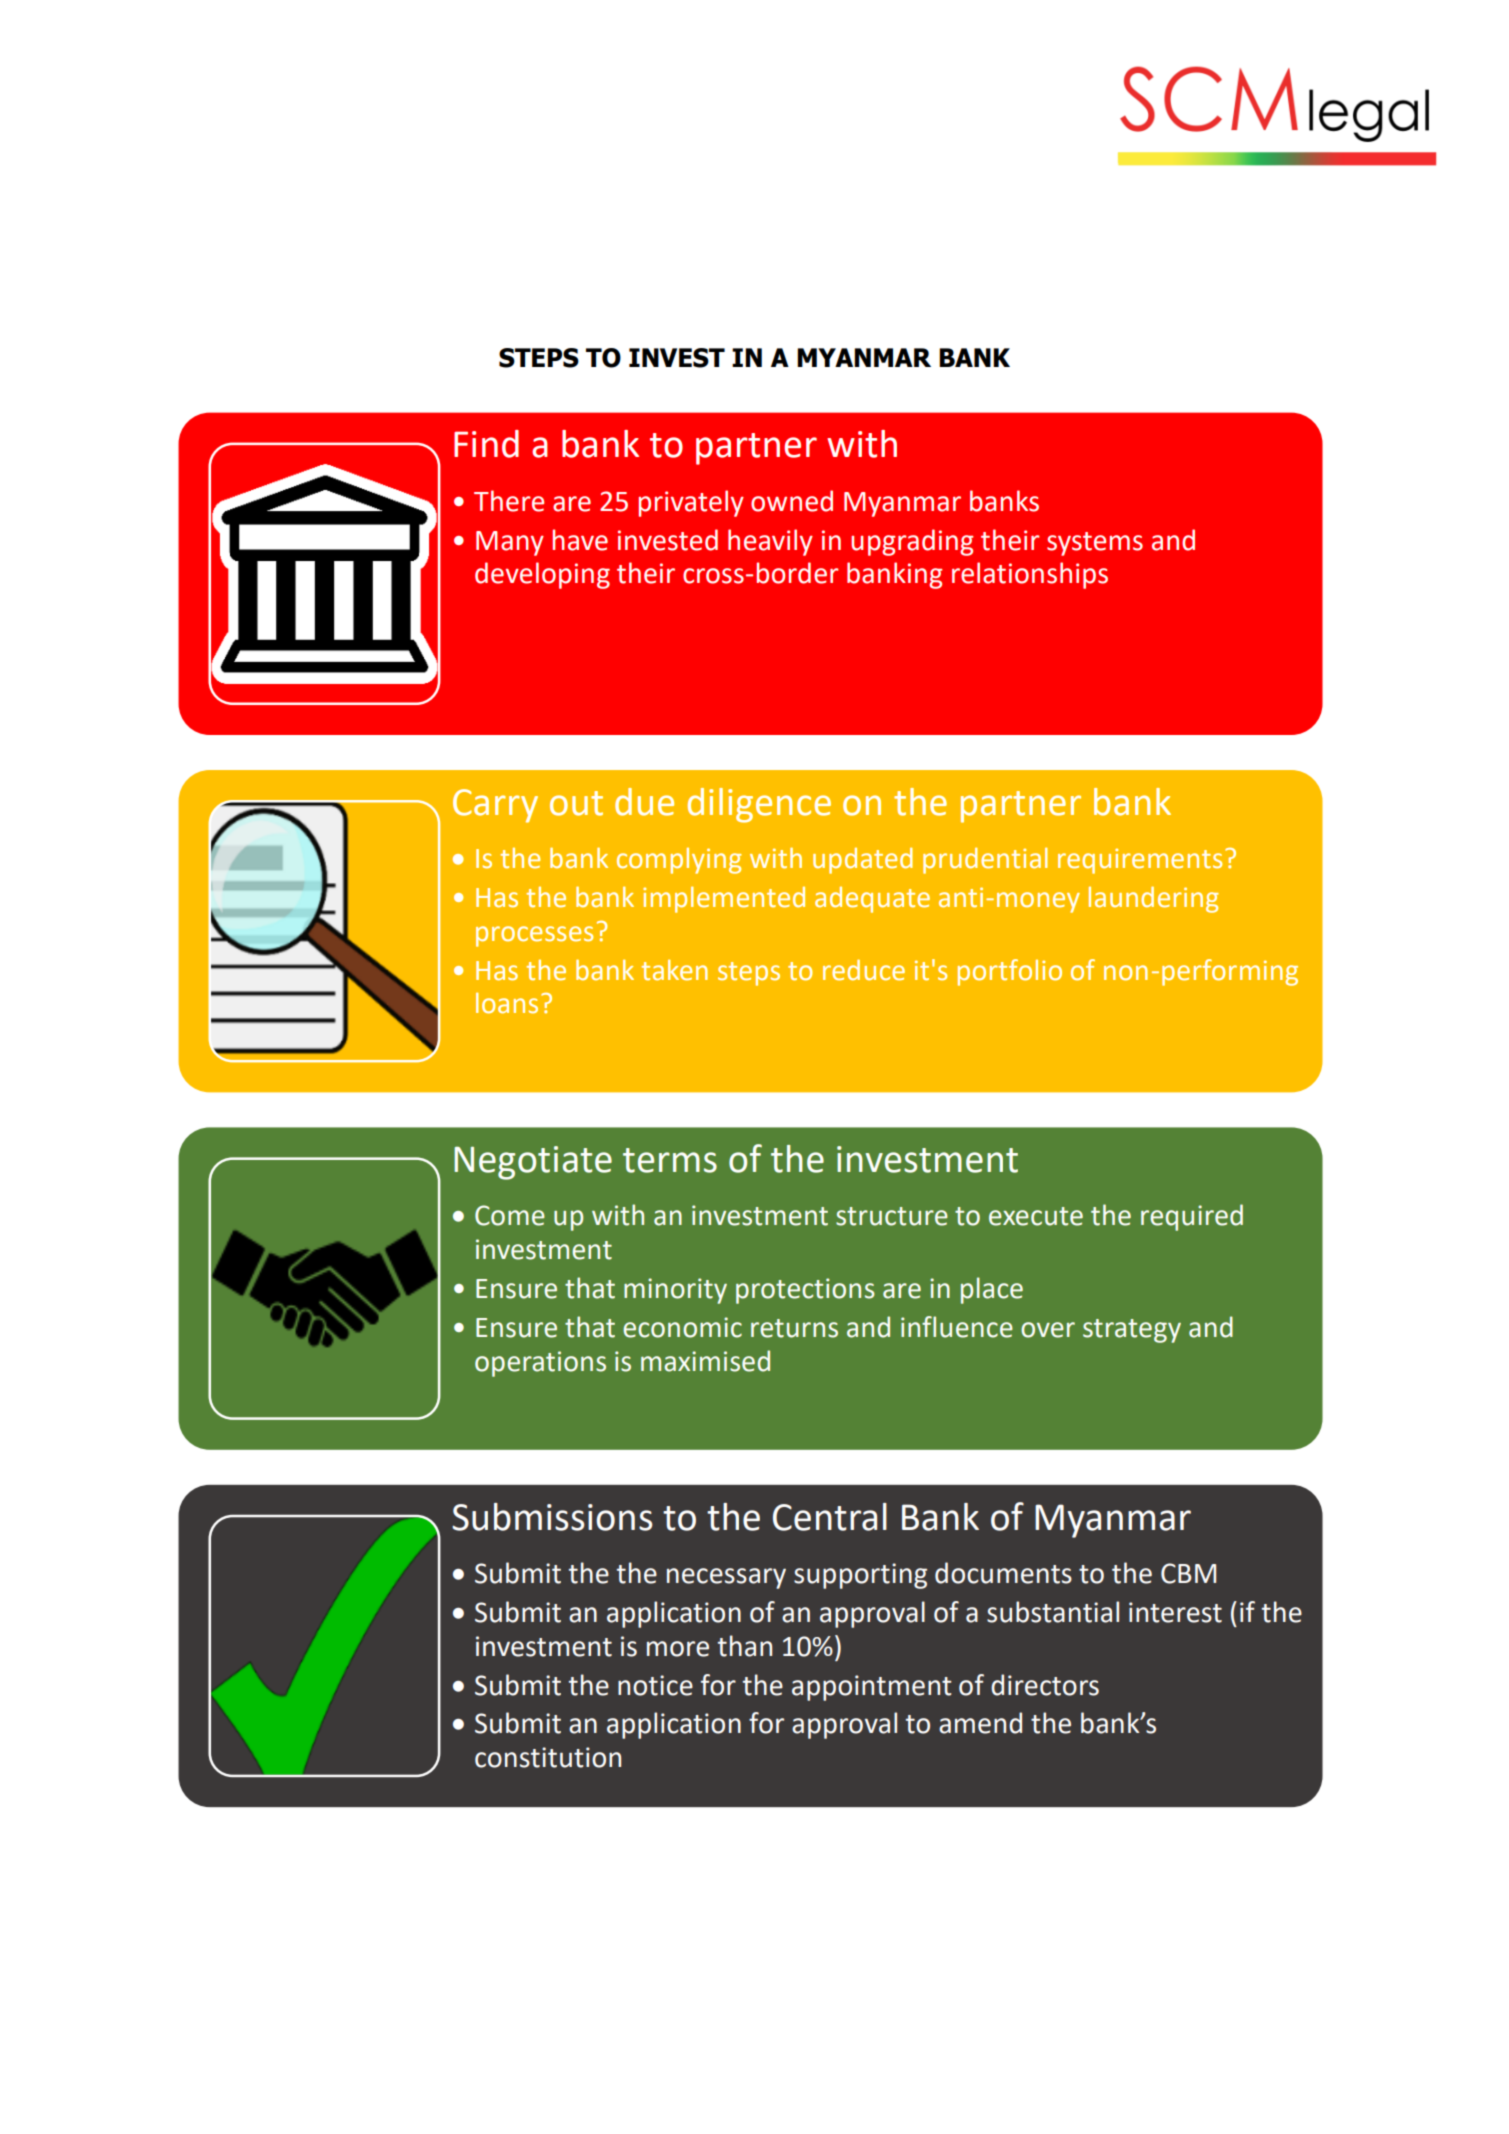 The height and width of the screenshot is (2134, 1509). What do you see at coordinates (576, 803) in the screenshot?
I see `out` at bounding box center [576, 803].
